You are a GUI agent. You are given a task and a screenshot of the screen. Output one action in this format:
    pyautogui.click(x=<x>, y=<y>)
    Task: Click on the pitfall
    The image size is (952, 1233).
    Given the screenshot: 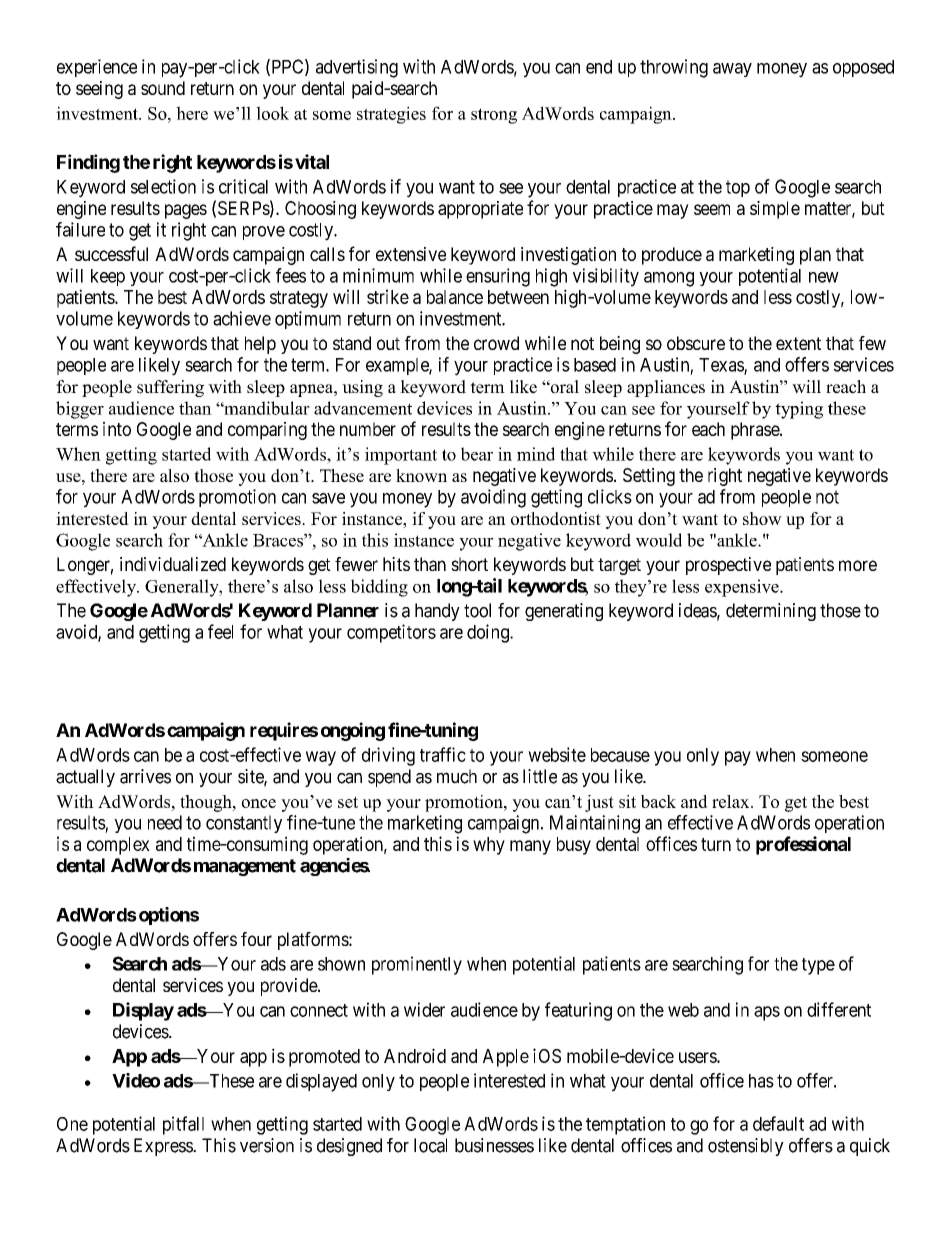 What is the action you would take?
    pyautogui.click(x=183, y=1125)
